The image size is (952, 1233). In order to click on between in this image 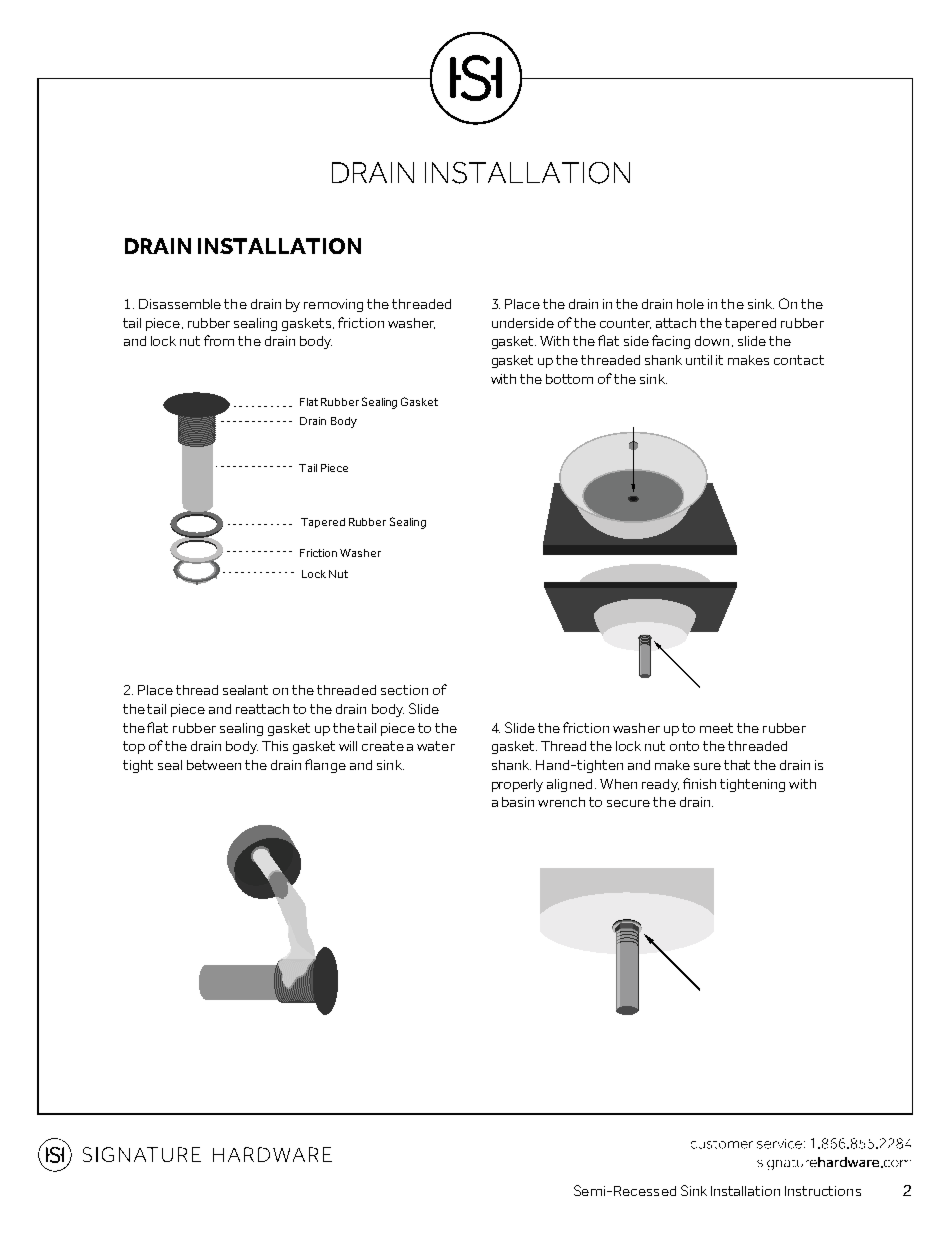, I will do `click(214, 765)`.
